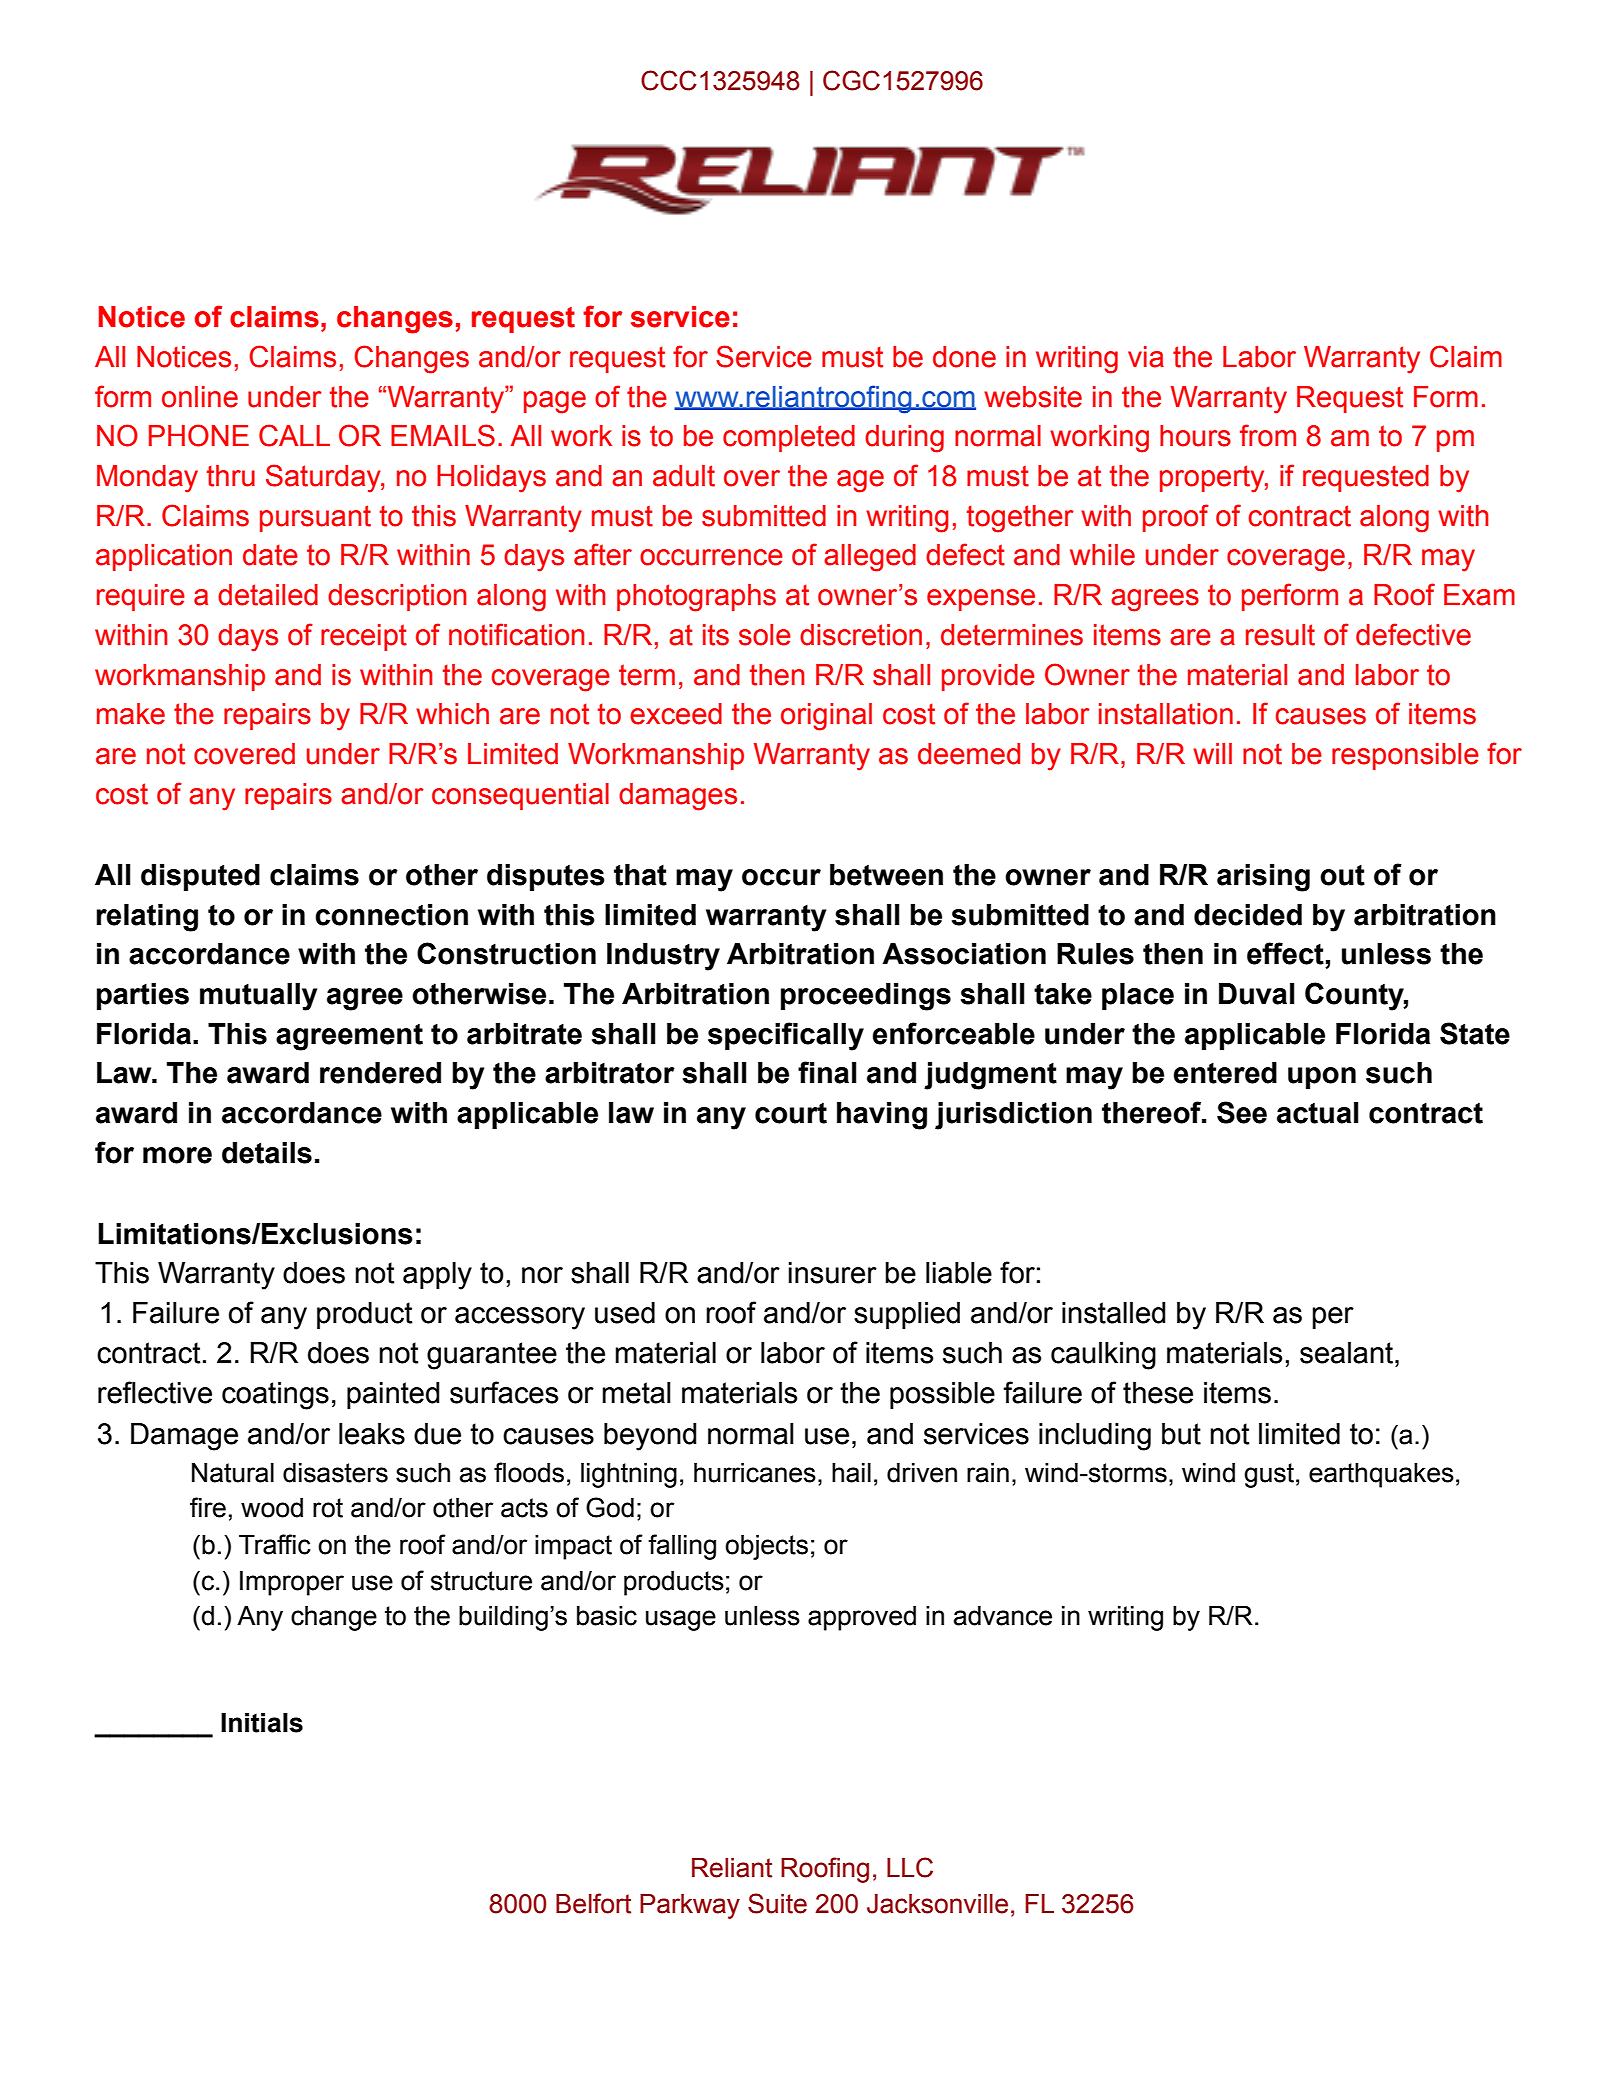 This image has height=2095, width=1619. Describe the element at coordinates (1318, 1113) in the image. I see `actual` at that location.
